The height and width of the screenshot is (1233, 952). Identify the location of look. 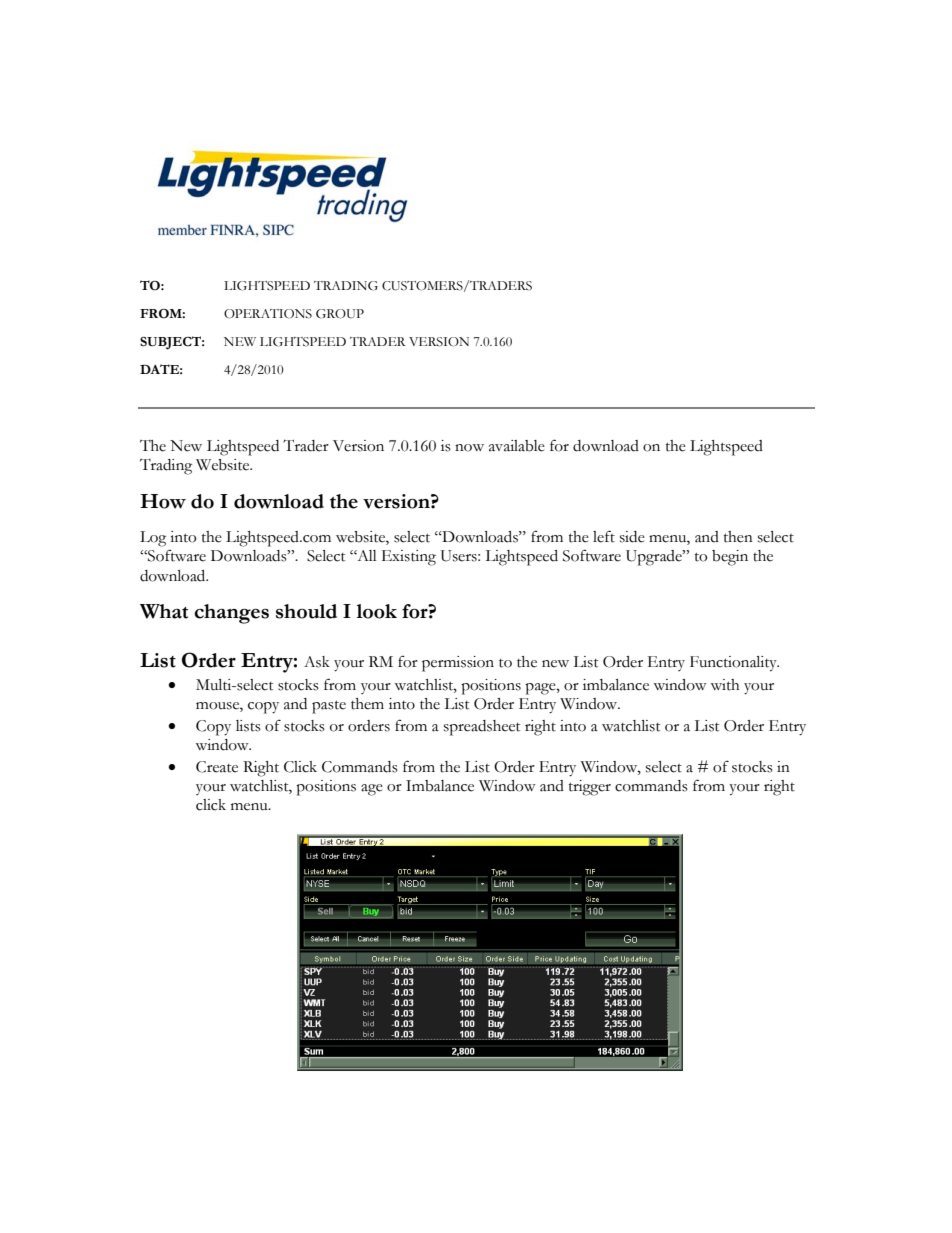
(376, 611).
